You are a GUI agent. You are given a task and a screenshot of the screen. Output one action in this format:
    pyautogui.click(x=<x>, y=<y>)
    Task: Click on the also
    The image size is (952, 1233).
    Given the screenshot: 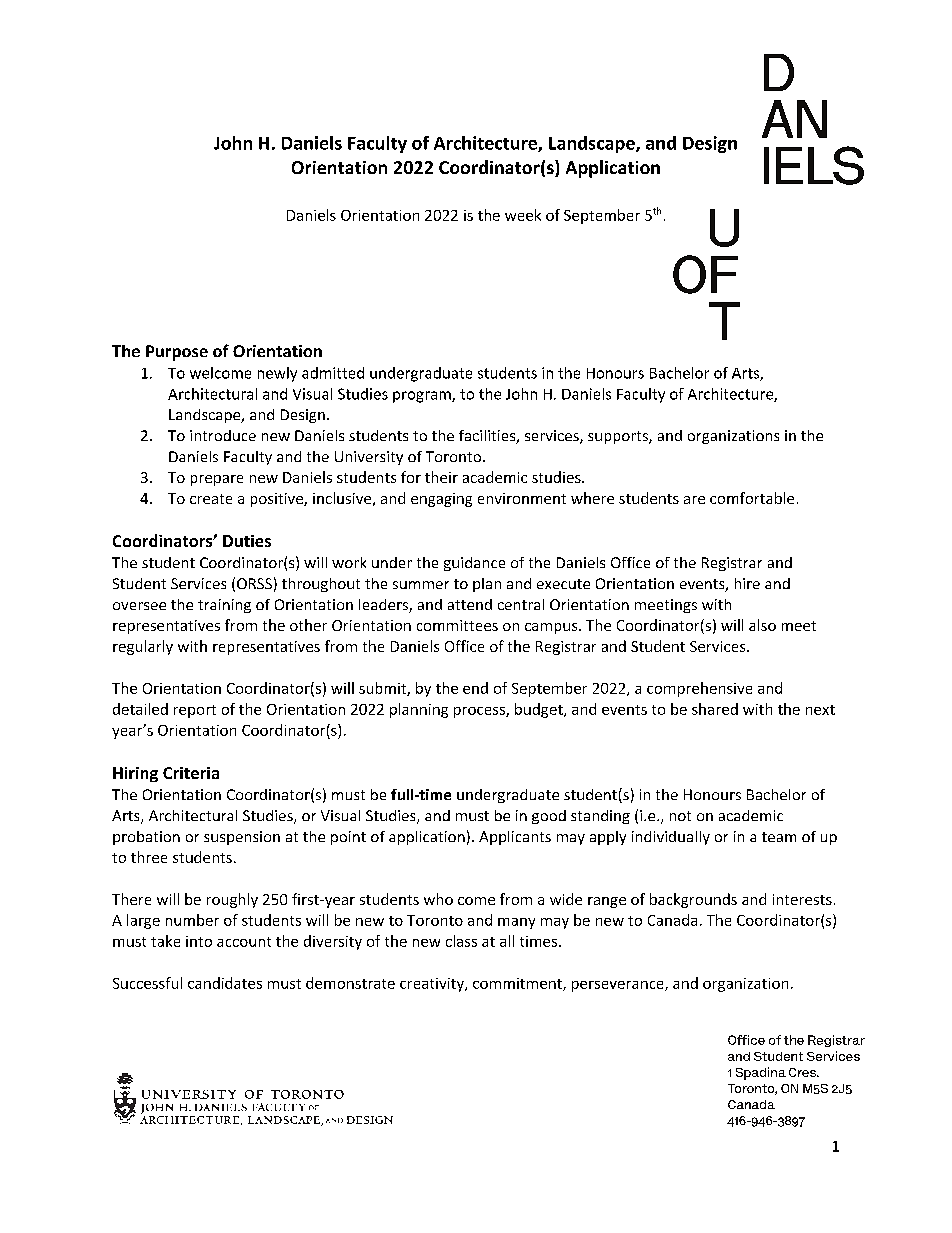 What is the action you would take?
    pyautogui.click(x=762, y=625)
